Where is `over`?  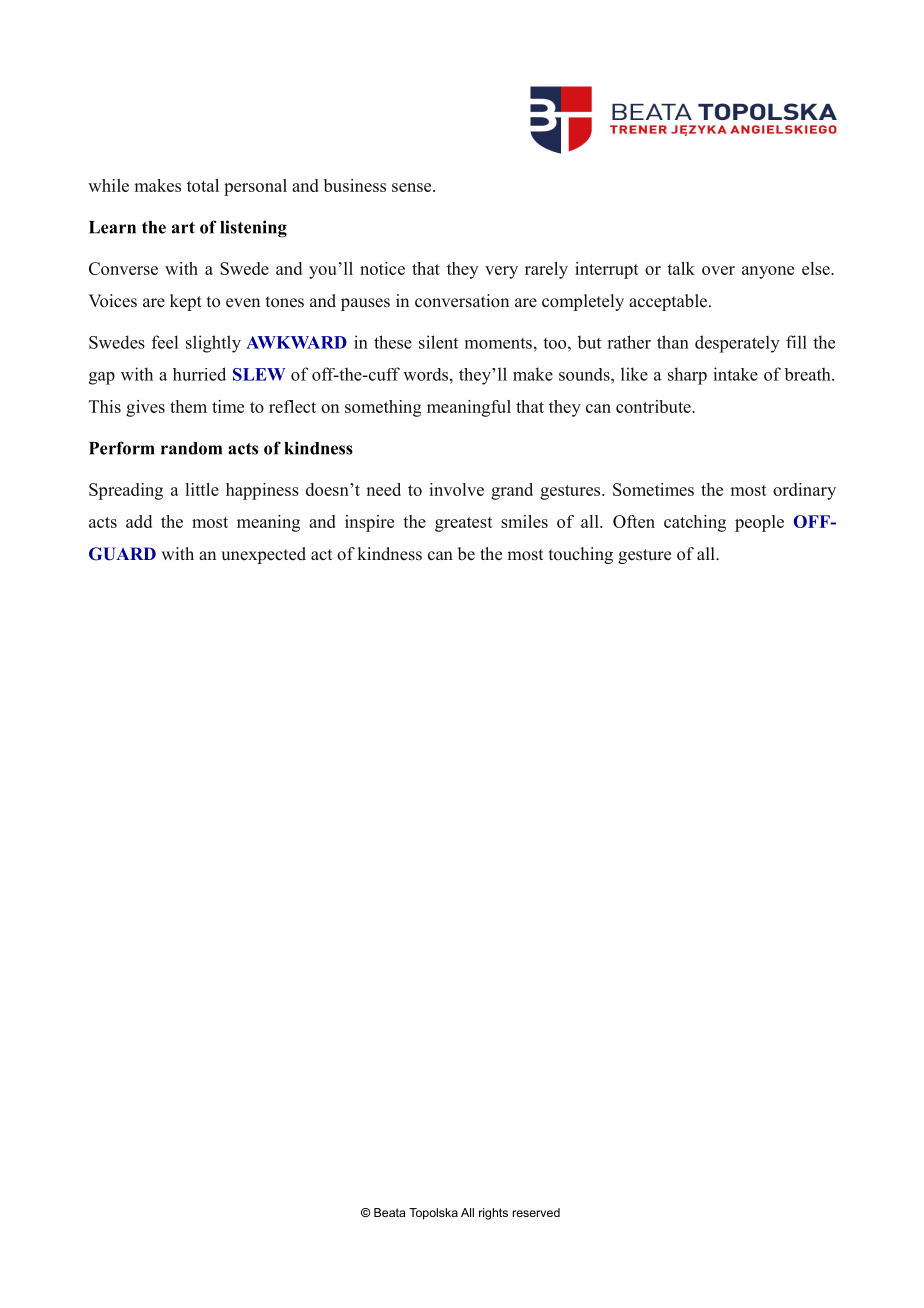
over is located at coordinates (718, 270).
